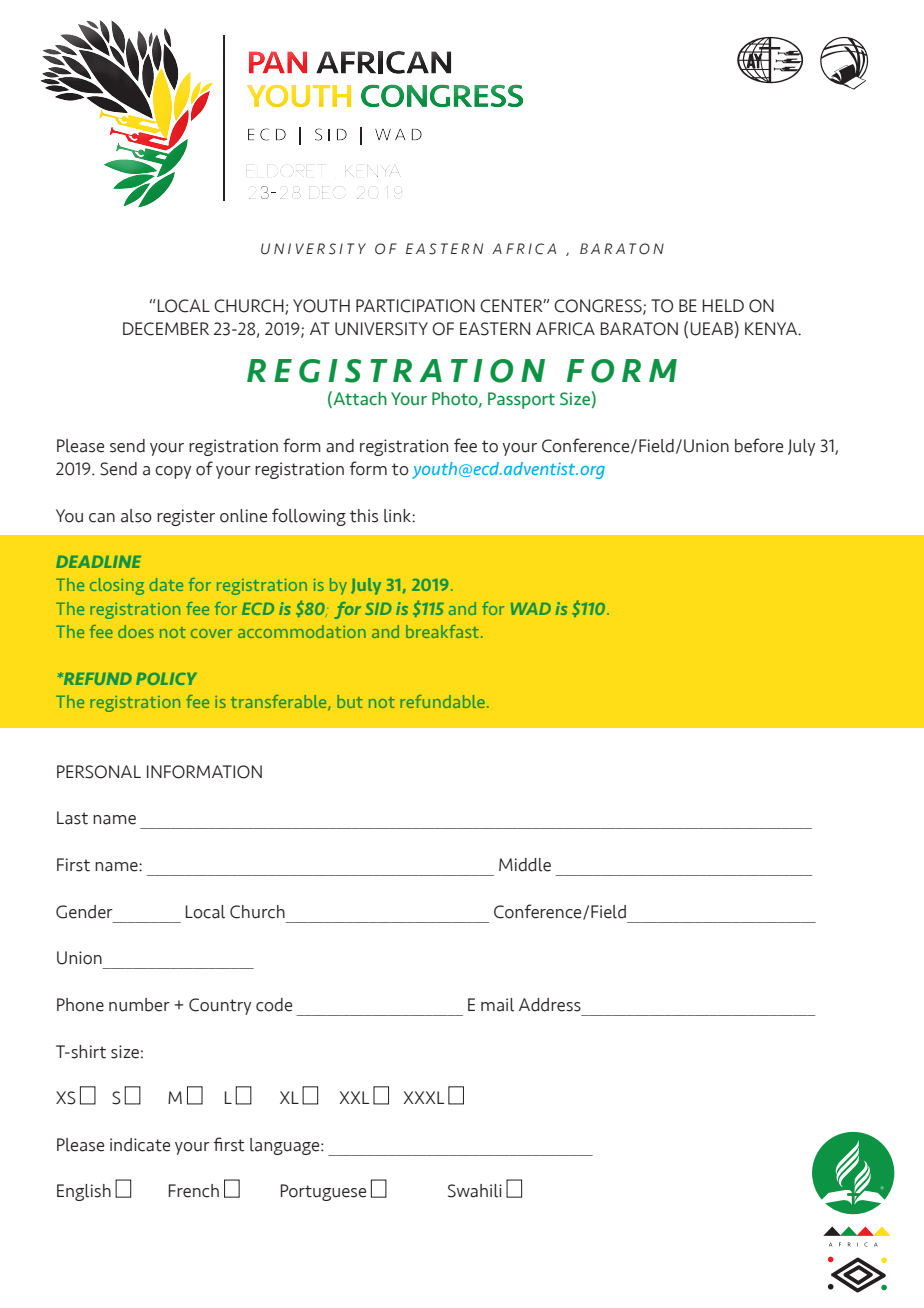  What do you see at coordinates (415, 306) in the document?
I see `PARTICIPATION` at bounding box center [415, 306].
